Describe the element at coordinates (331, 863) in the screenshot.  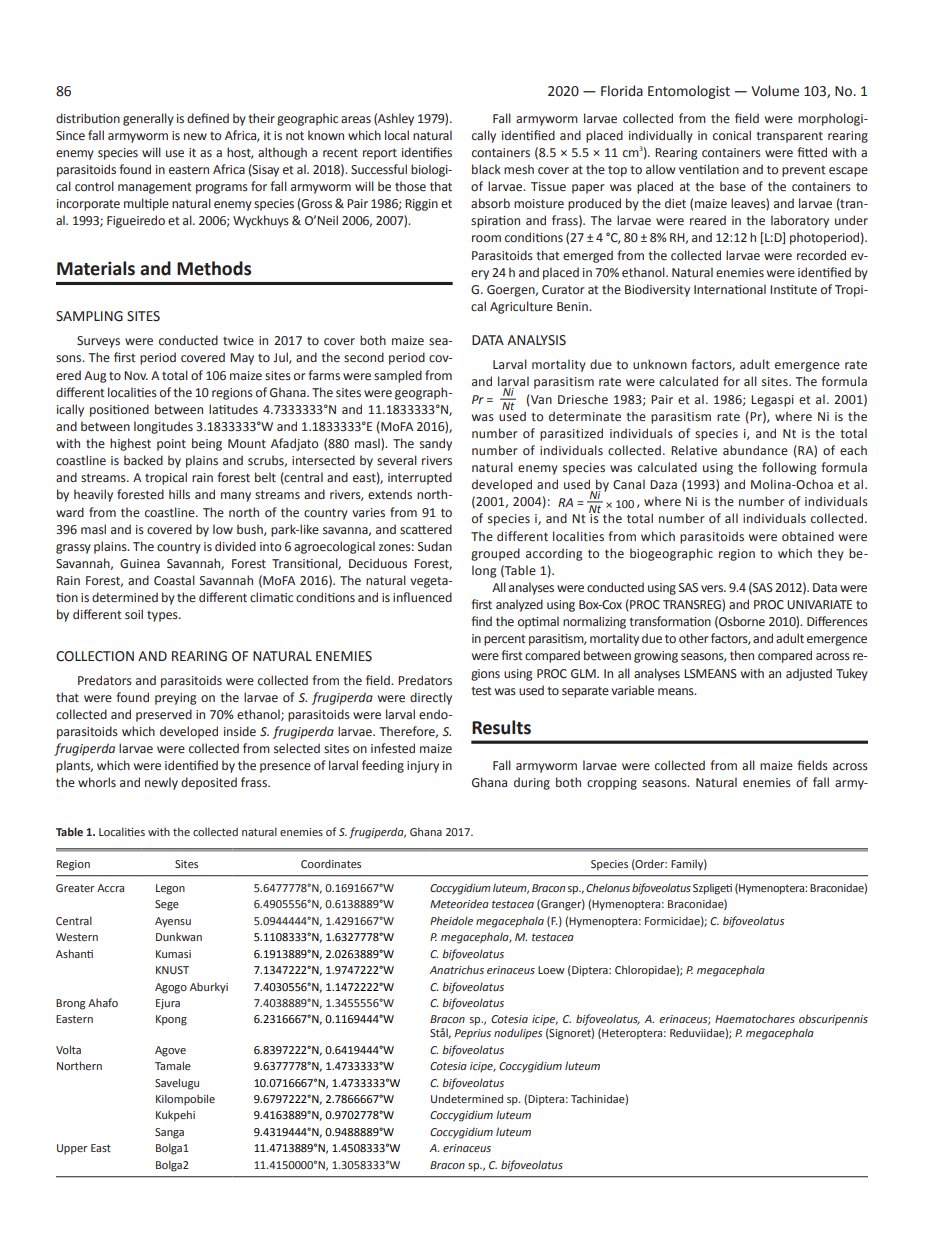
I see `Coordinates` at that location.
